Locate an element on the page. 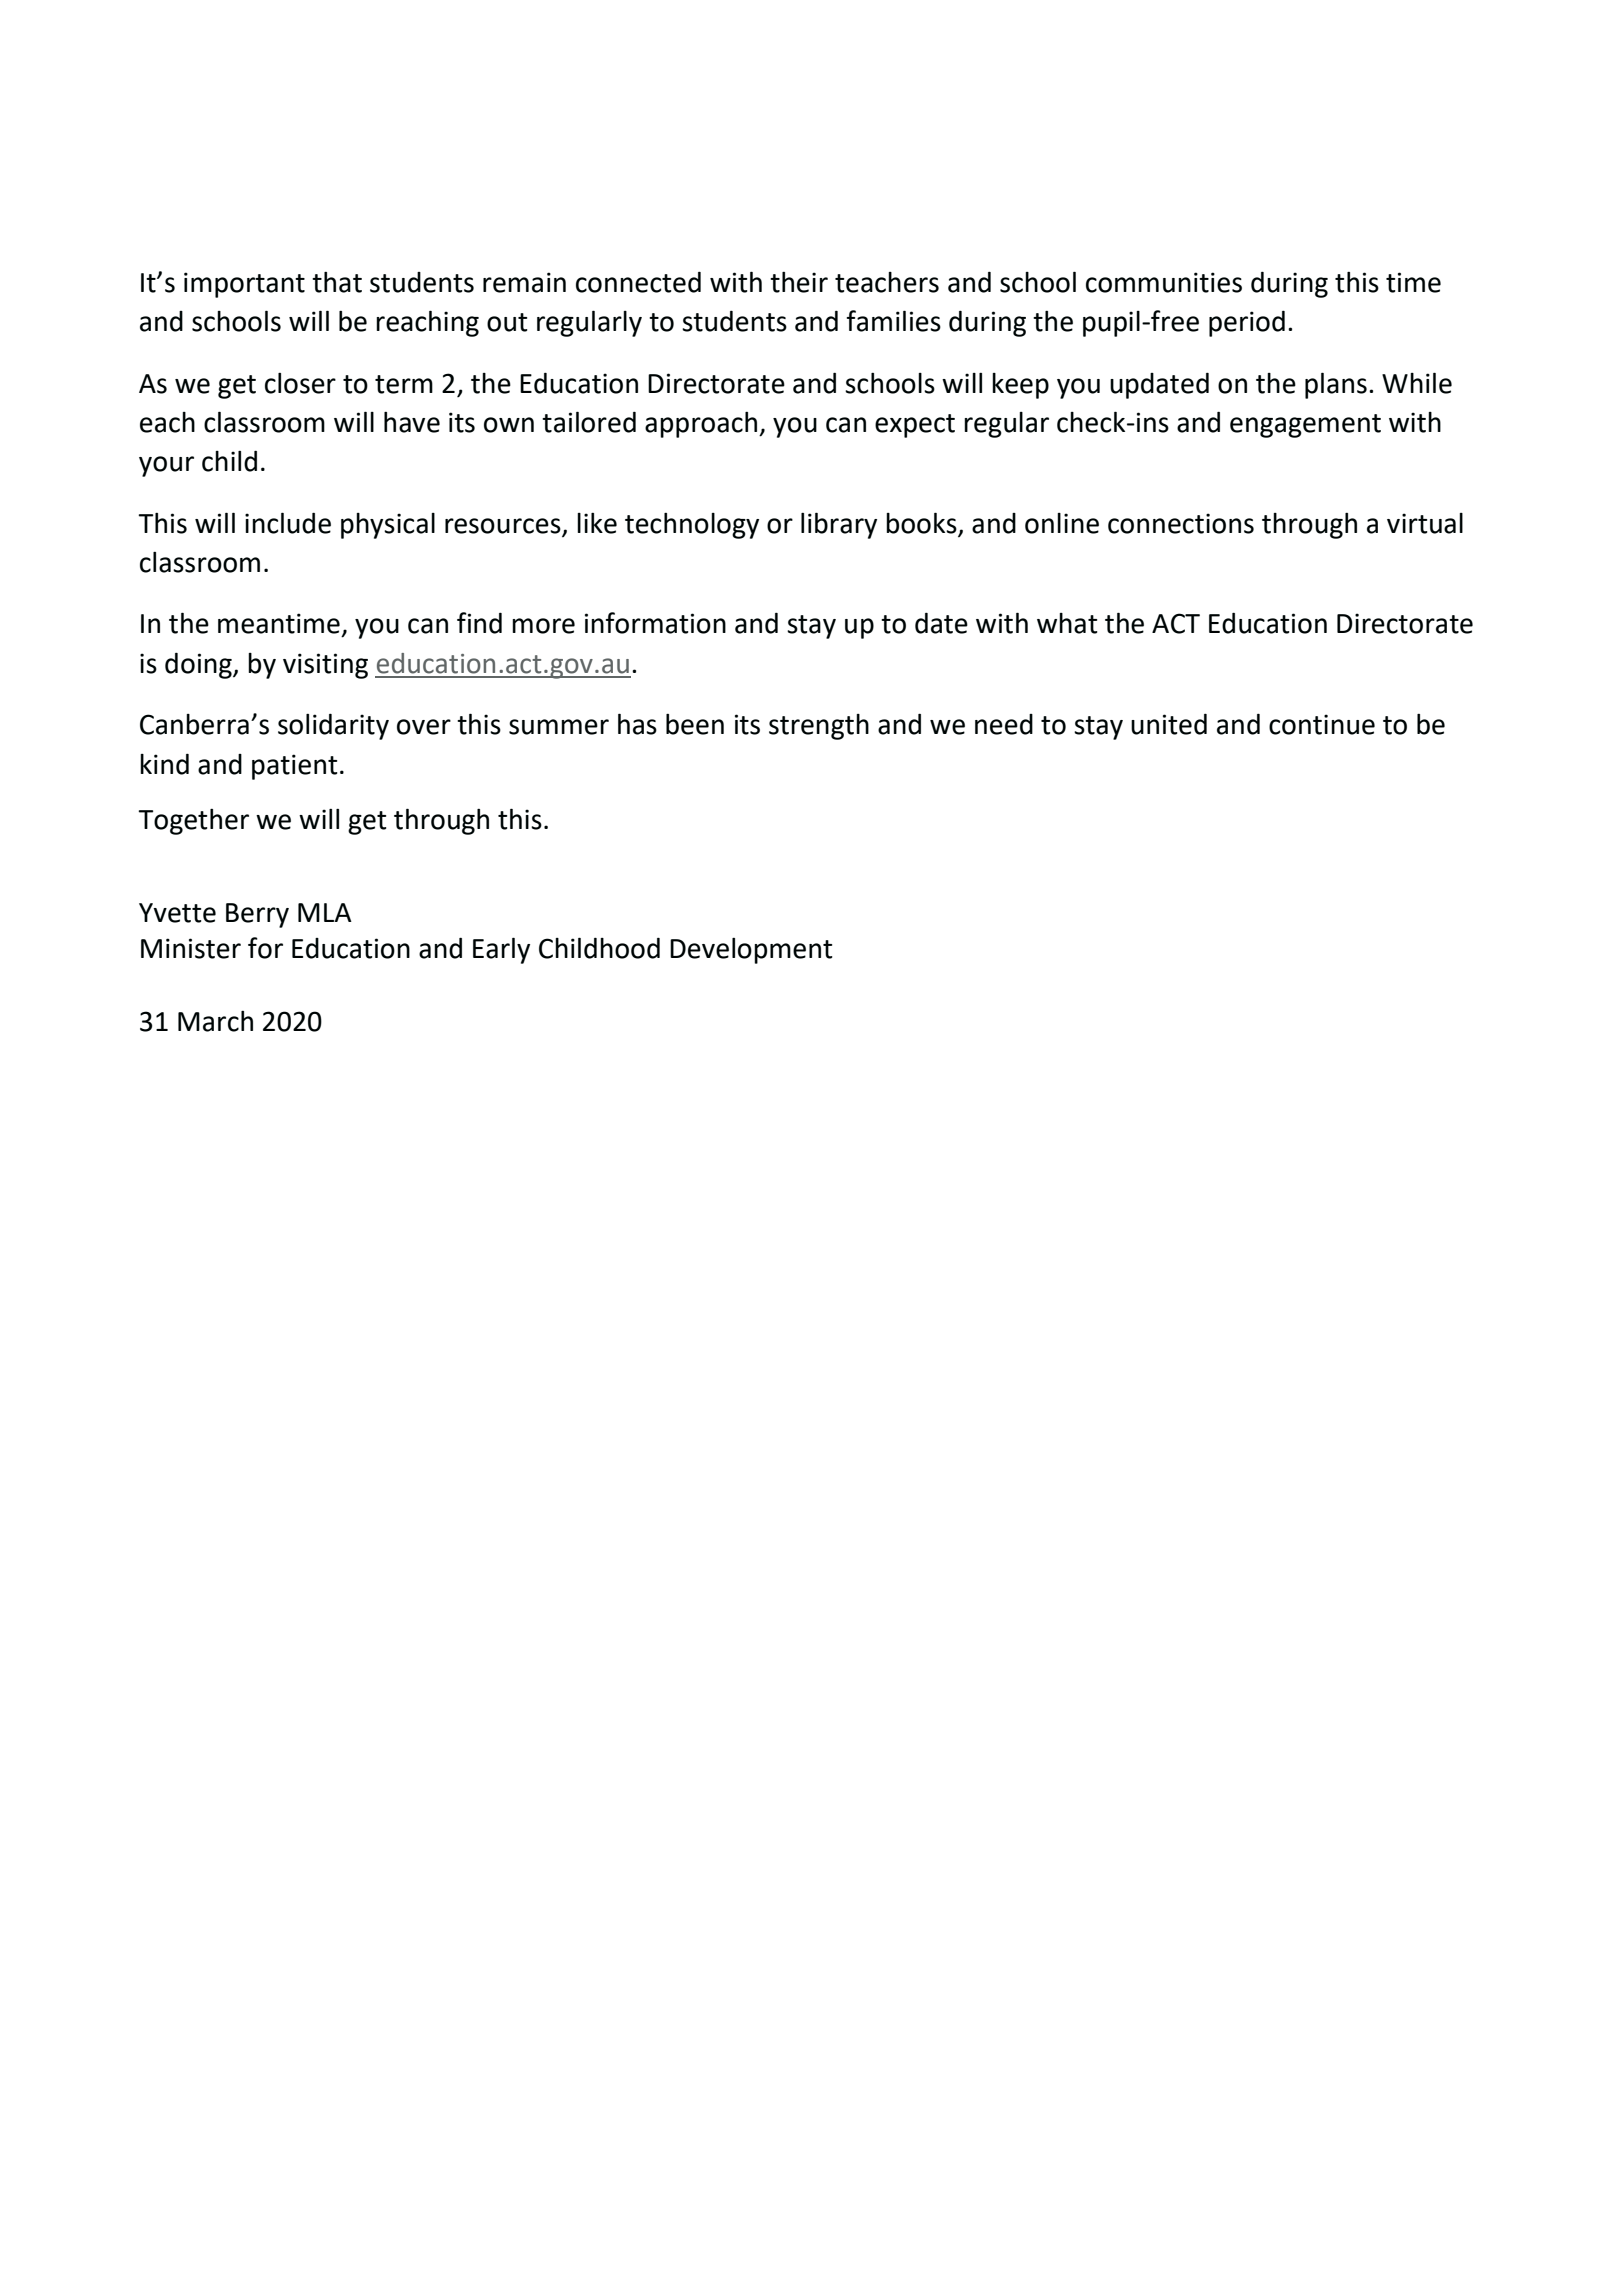  what is located at coordinates (1067, 623).
